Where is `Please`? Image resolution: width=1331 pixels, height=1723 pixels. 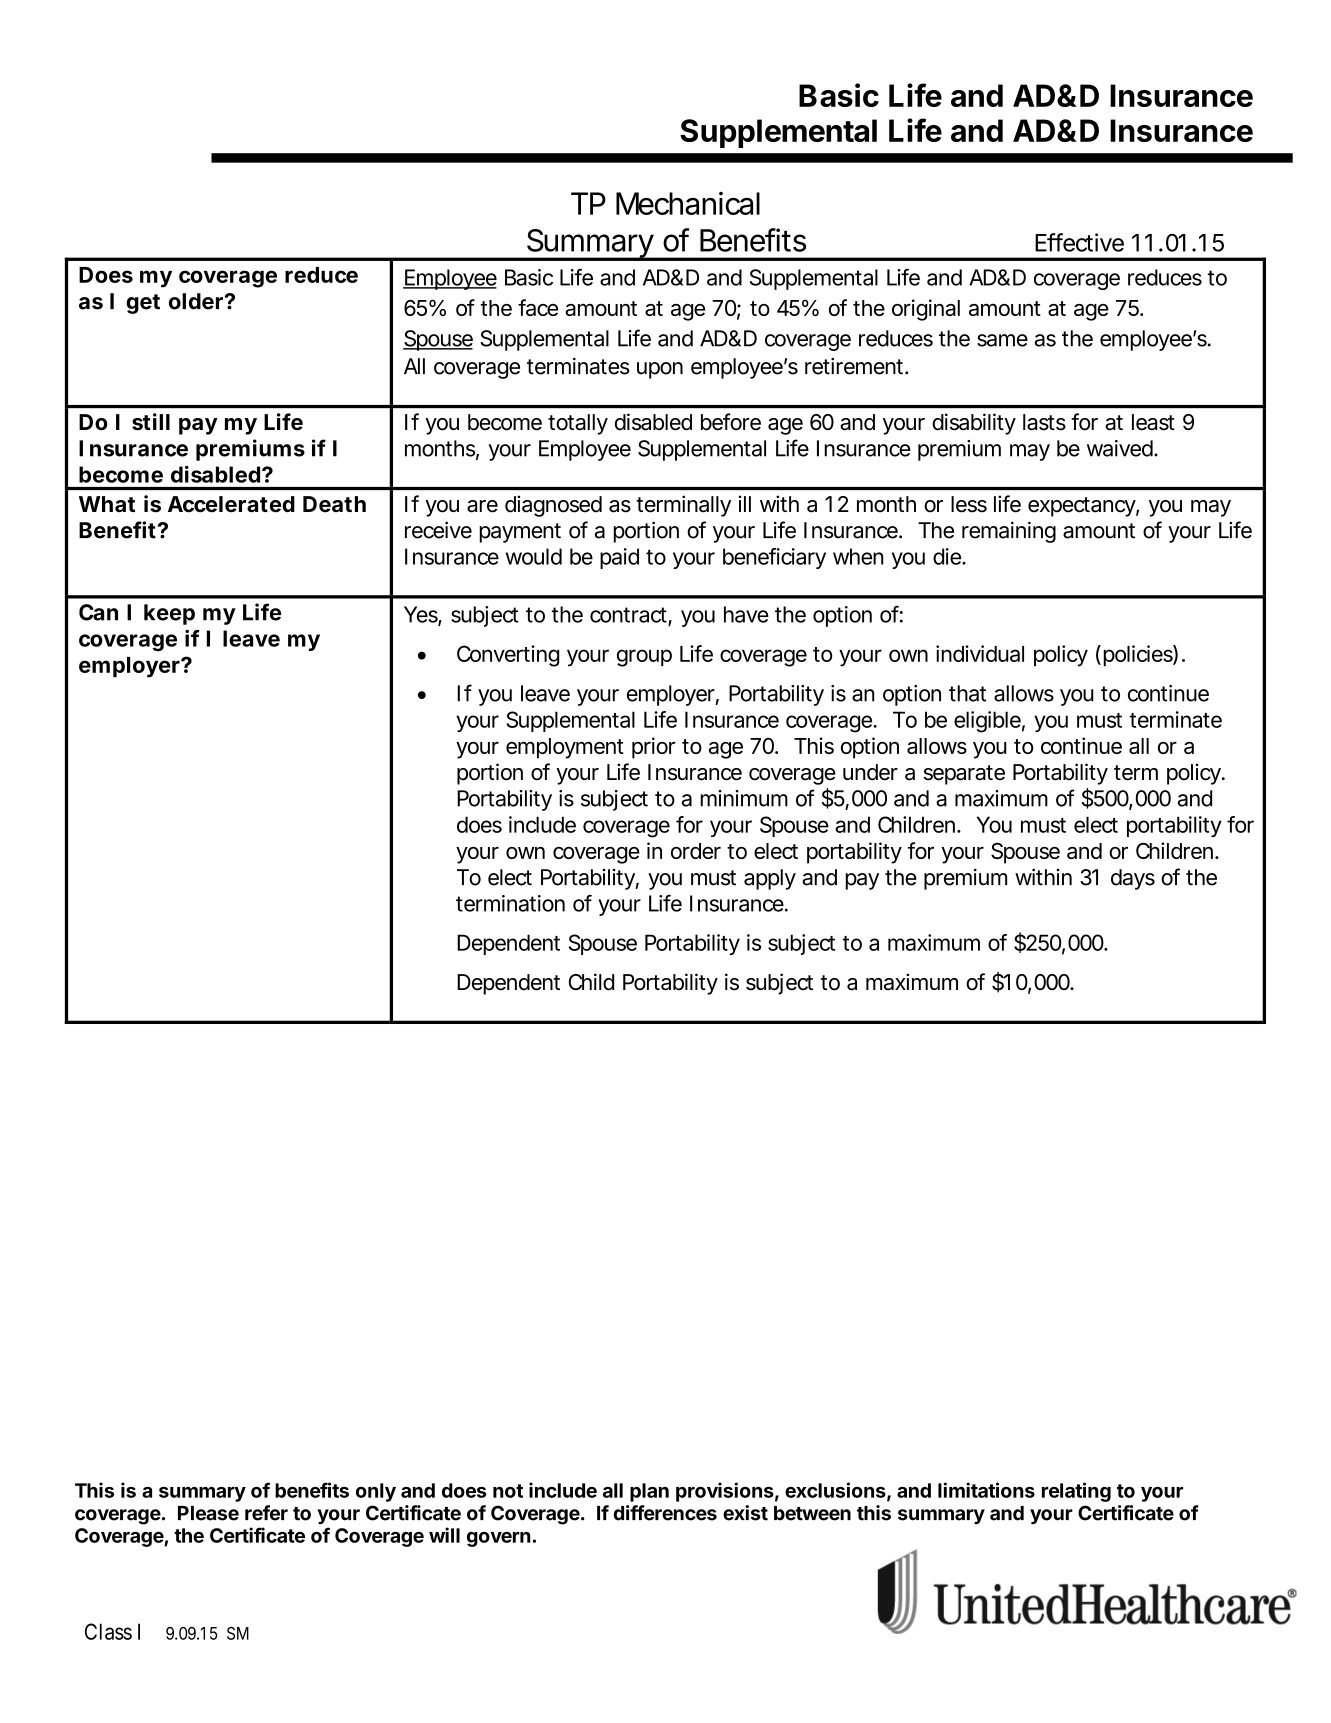 Please is located at coordinates (208, 1513).
